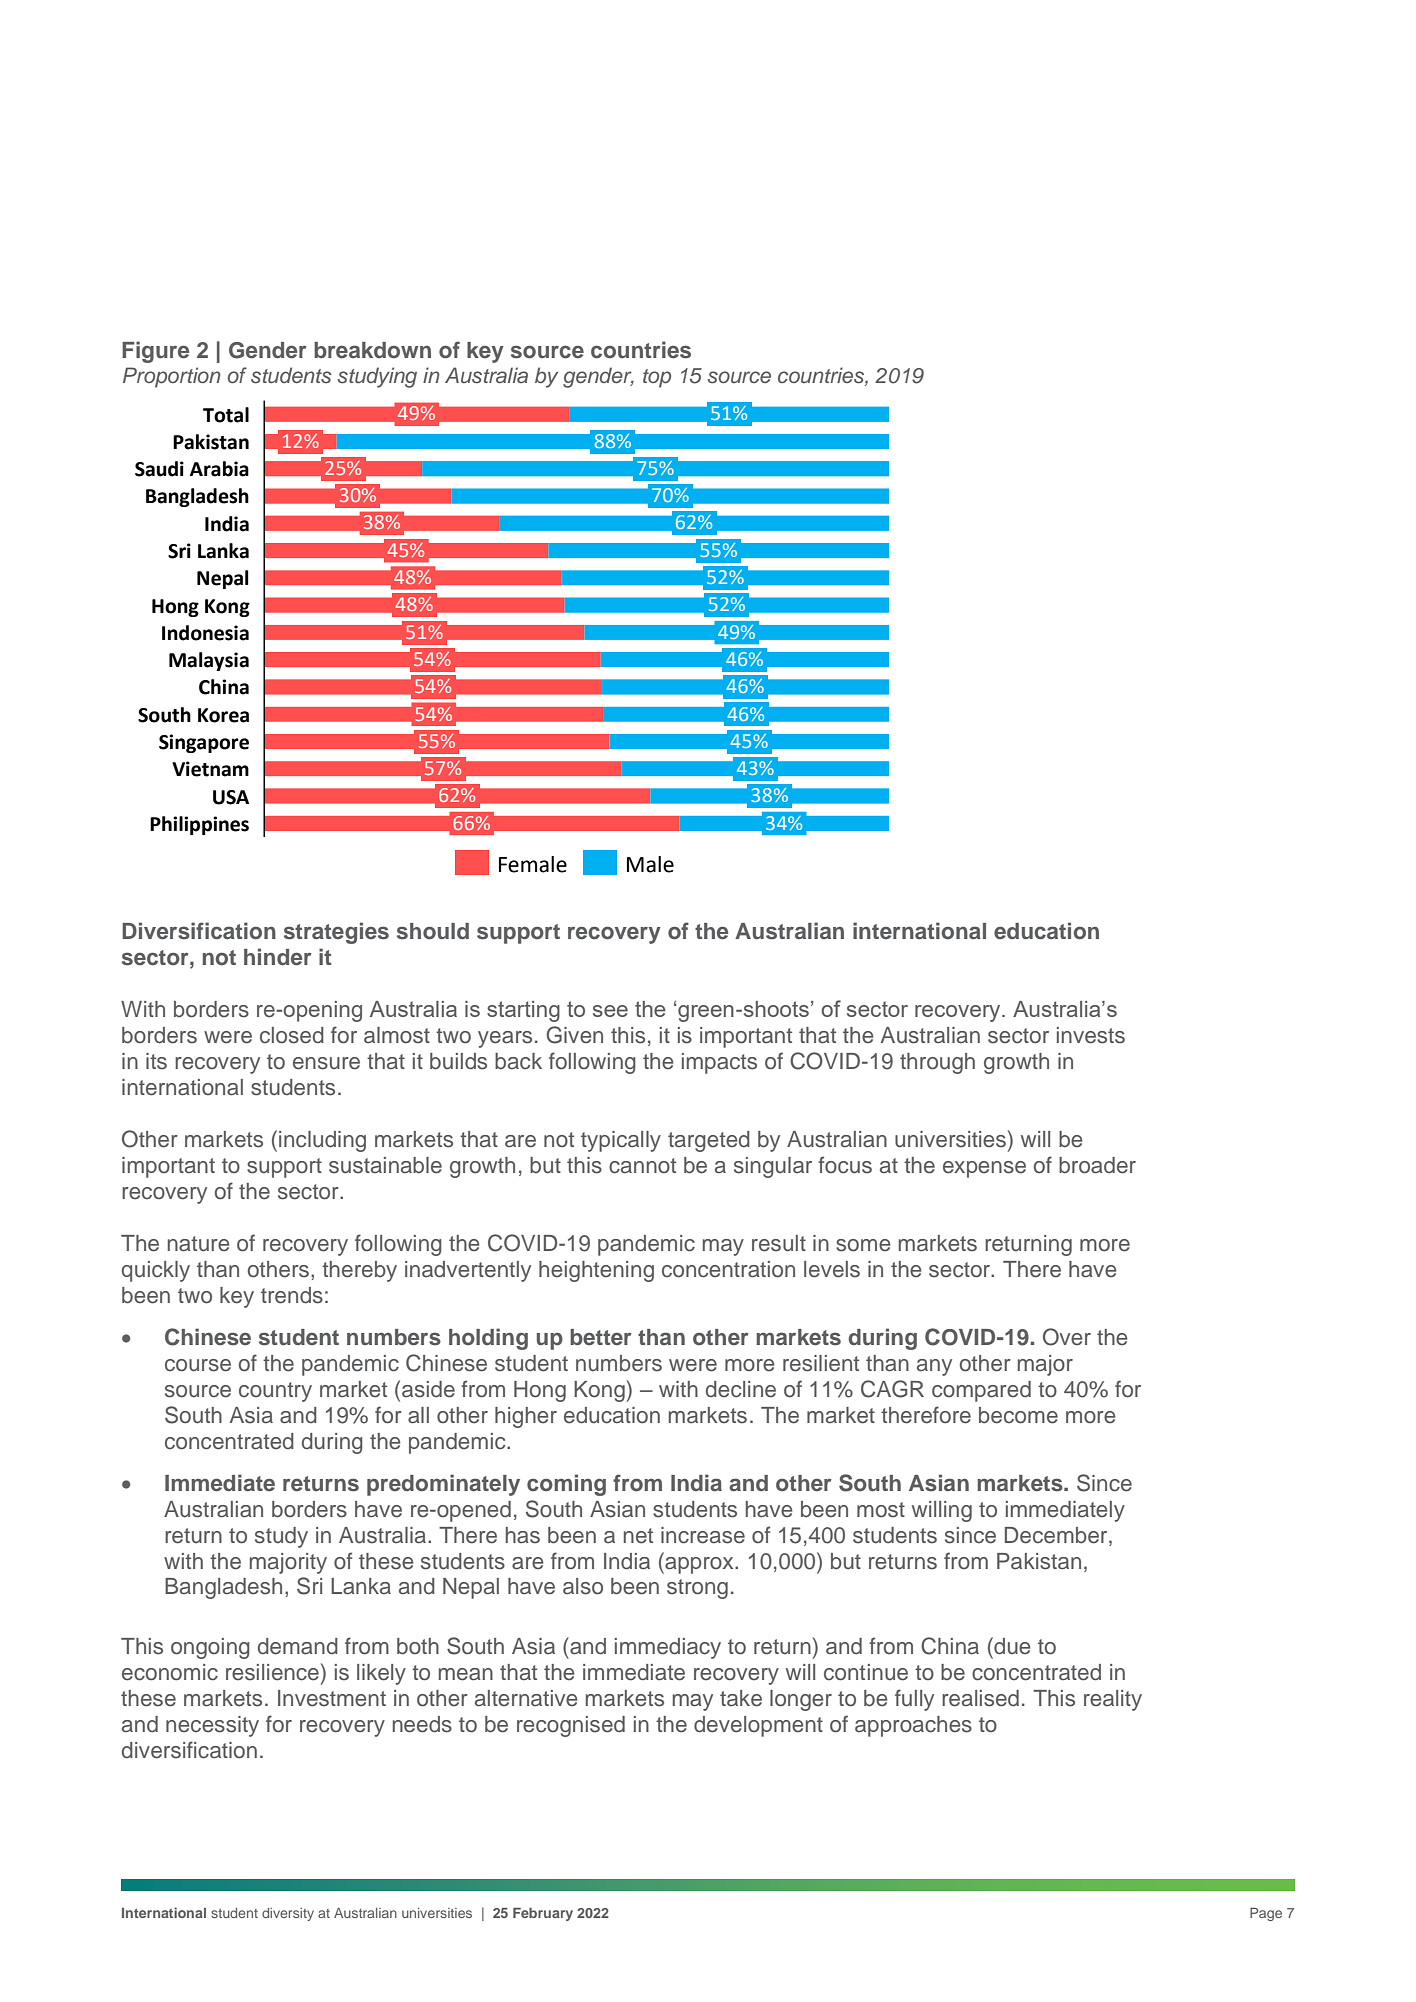 This page has width=1416, height=2002. Describe the element at coordinates (322, 1141) in the page. I see `including` at that location.
